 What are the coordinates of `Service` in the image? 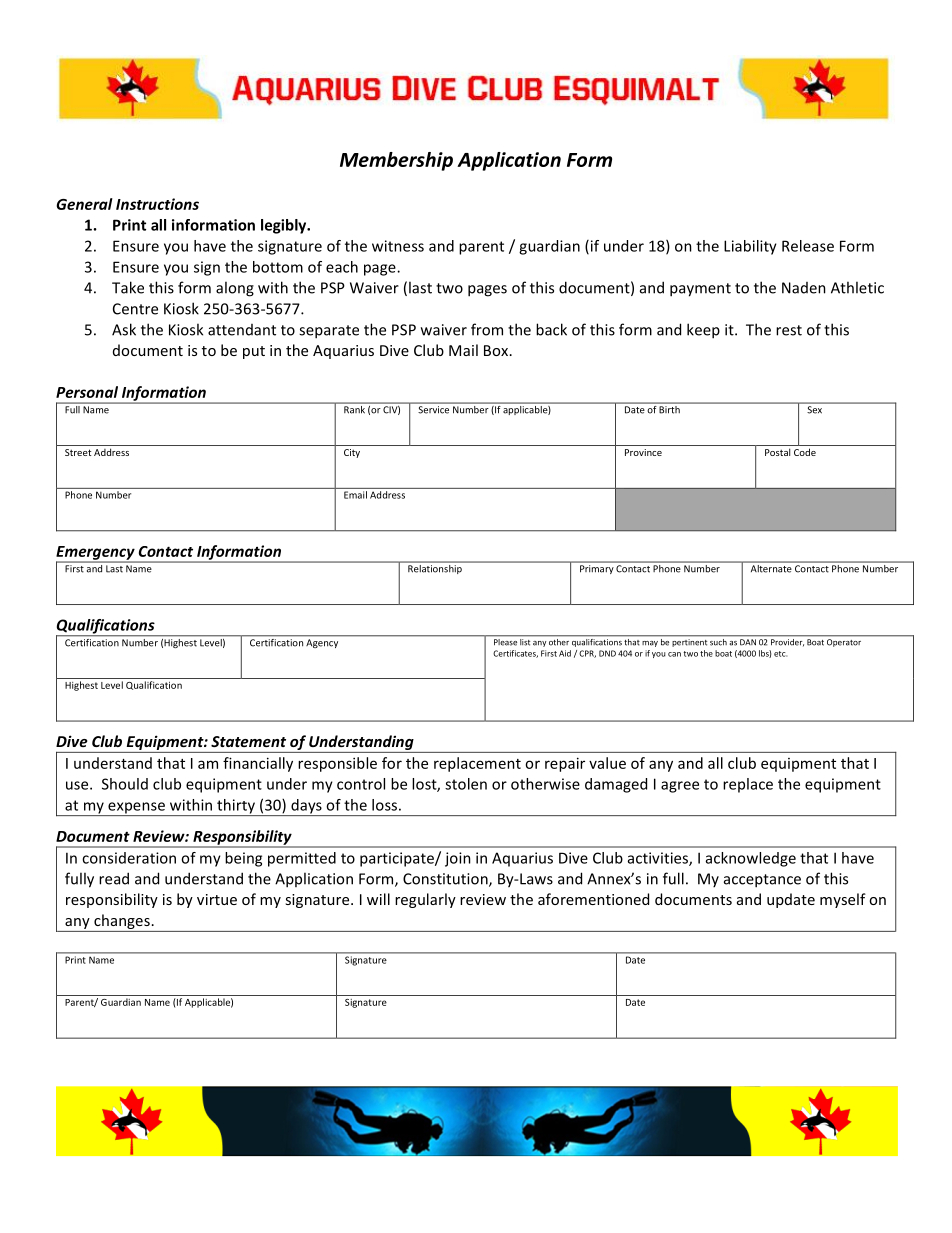 It's located at (434, 409).
